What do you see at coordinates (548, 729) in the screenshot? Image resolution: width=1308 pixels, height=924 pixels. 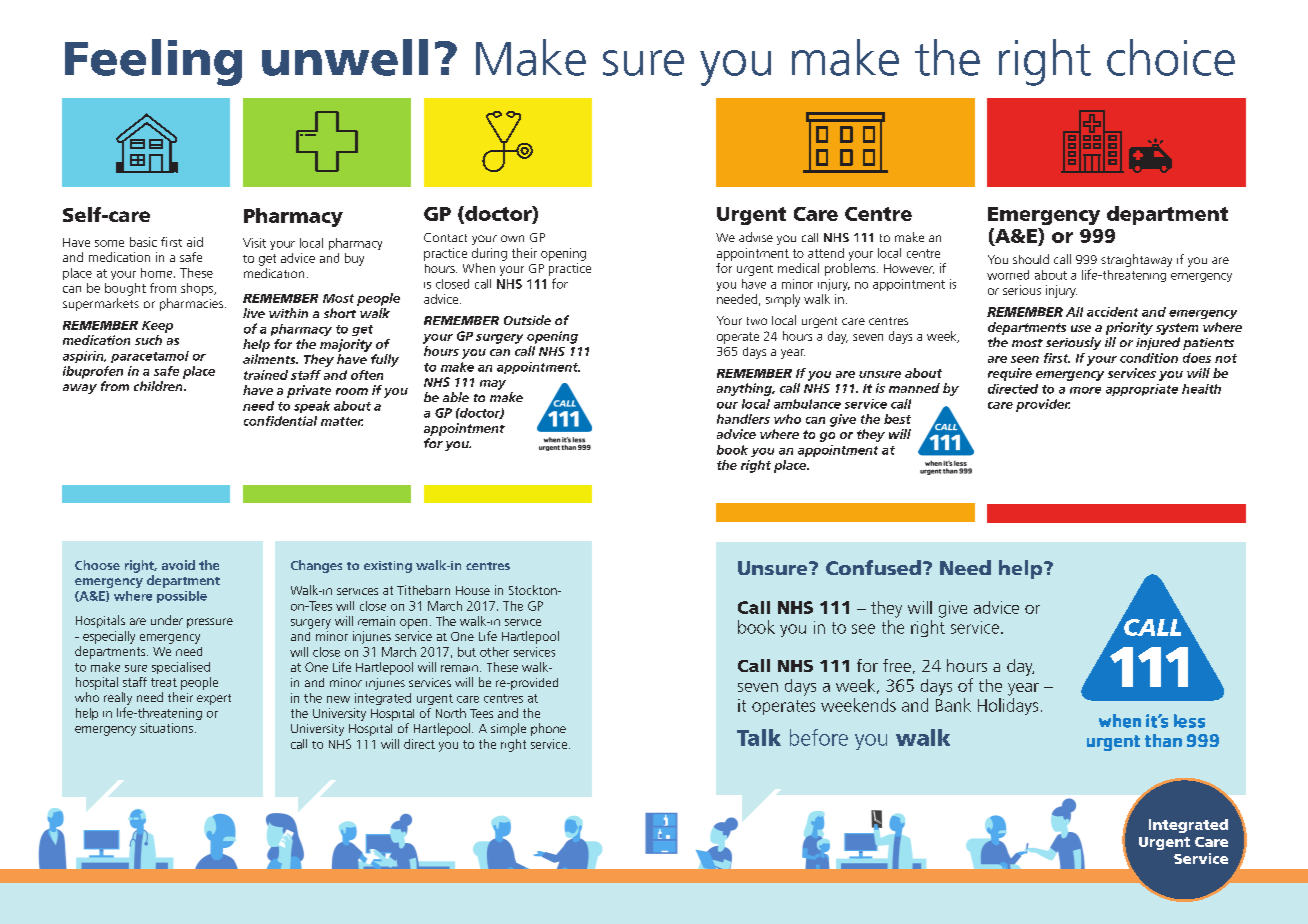 I see `phone` at bounding box center [548, 729].
